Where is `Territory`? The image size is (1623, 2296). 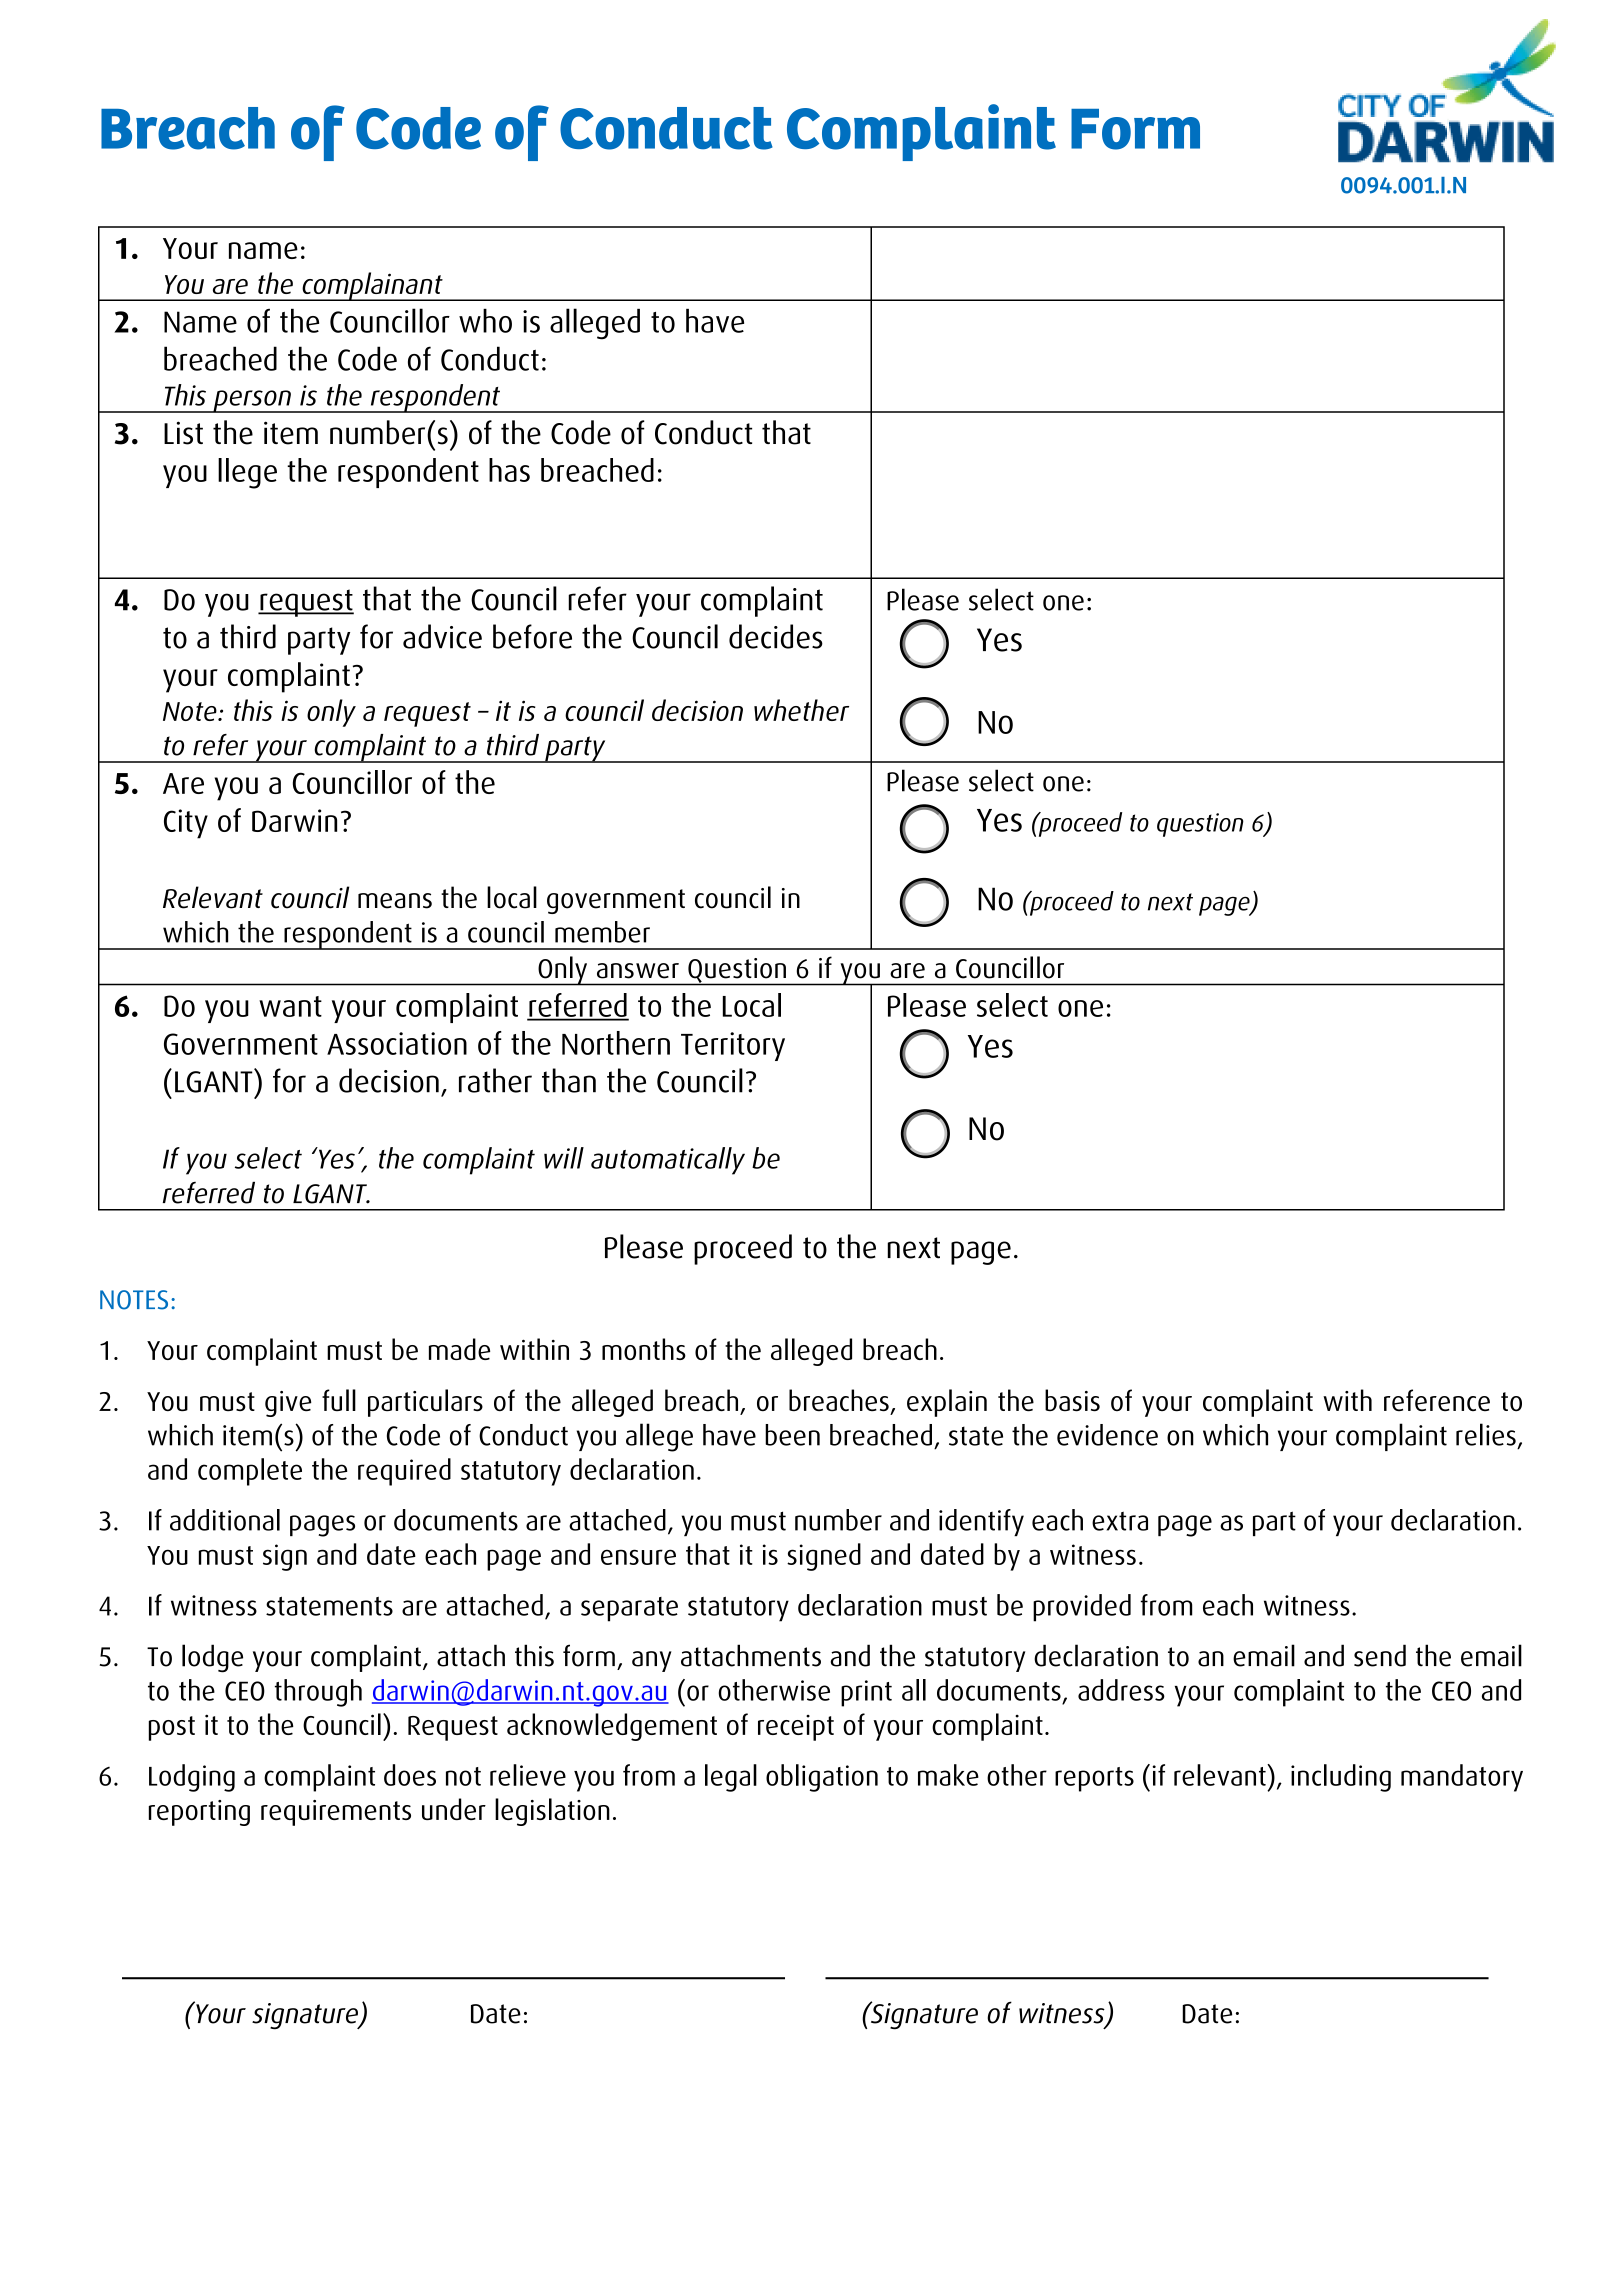 Territory is located at coordinates (733, 1046).
